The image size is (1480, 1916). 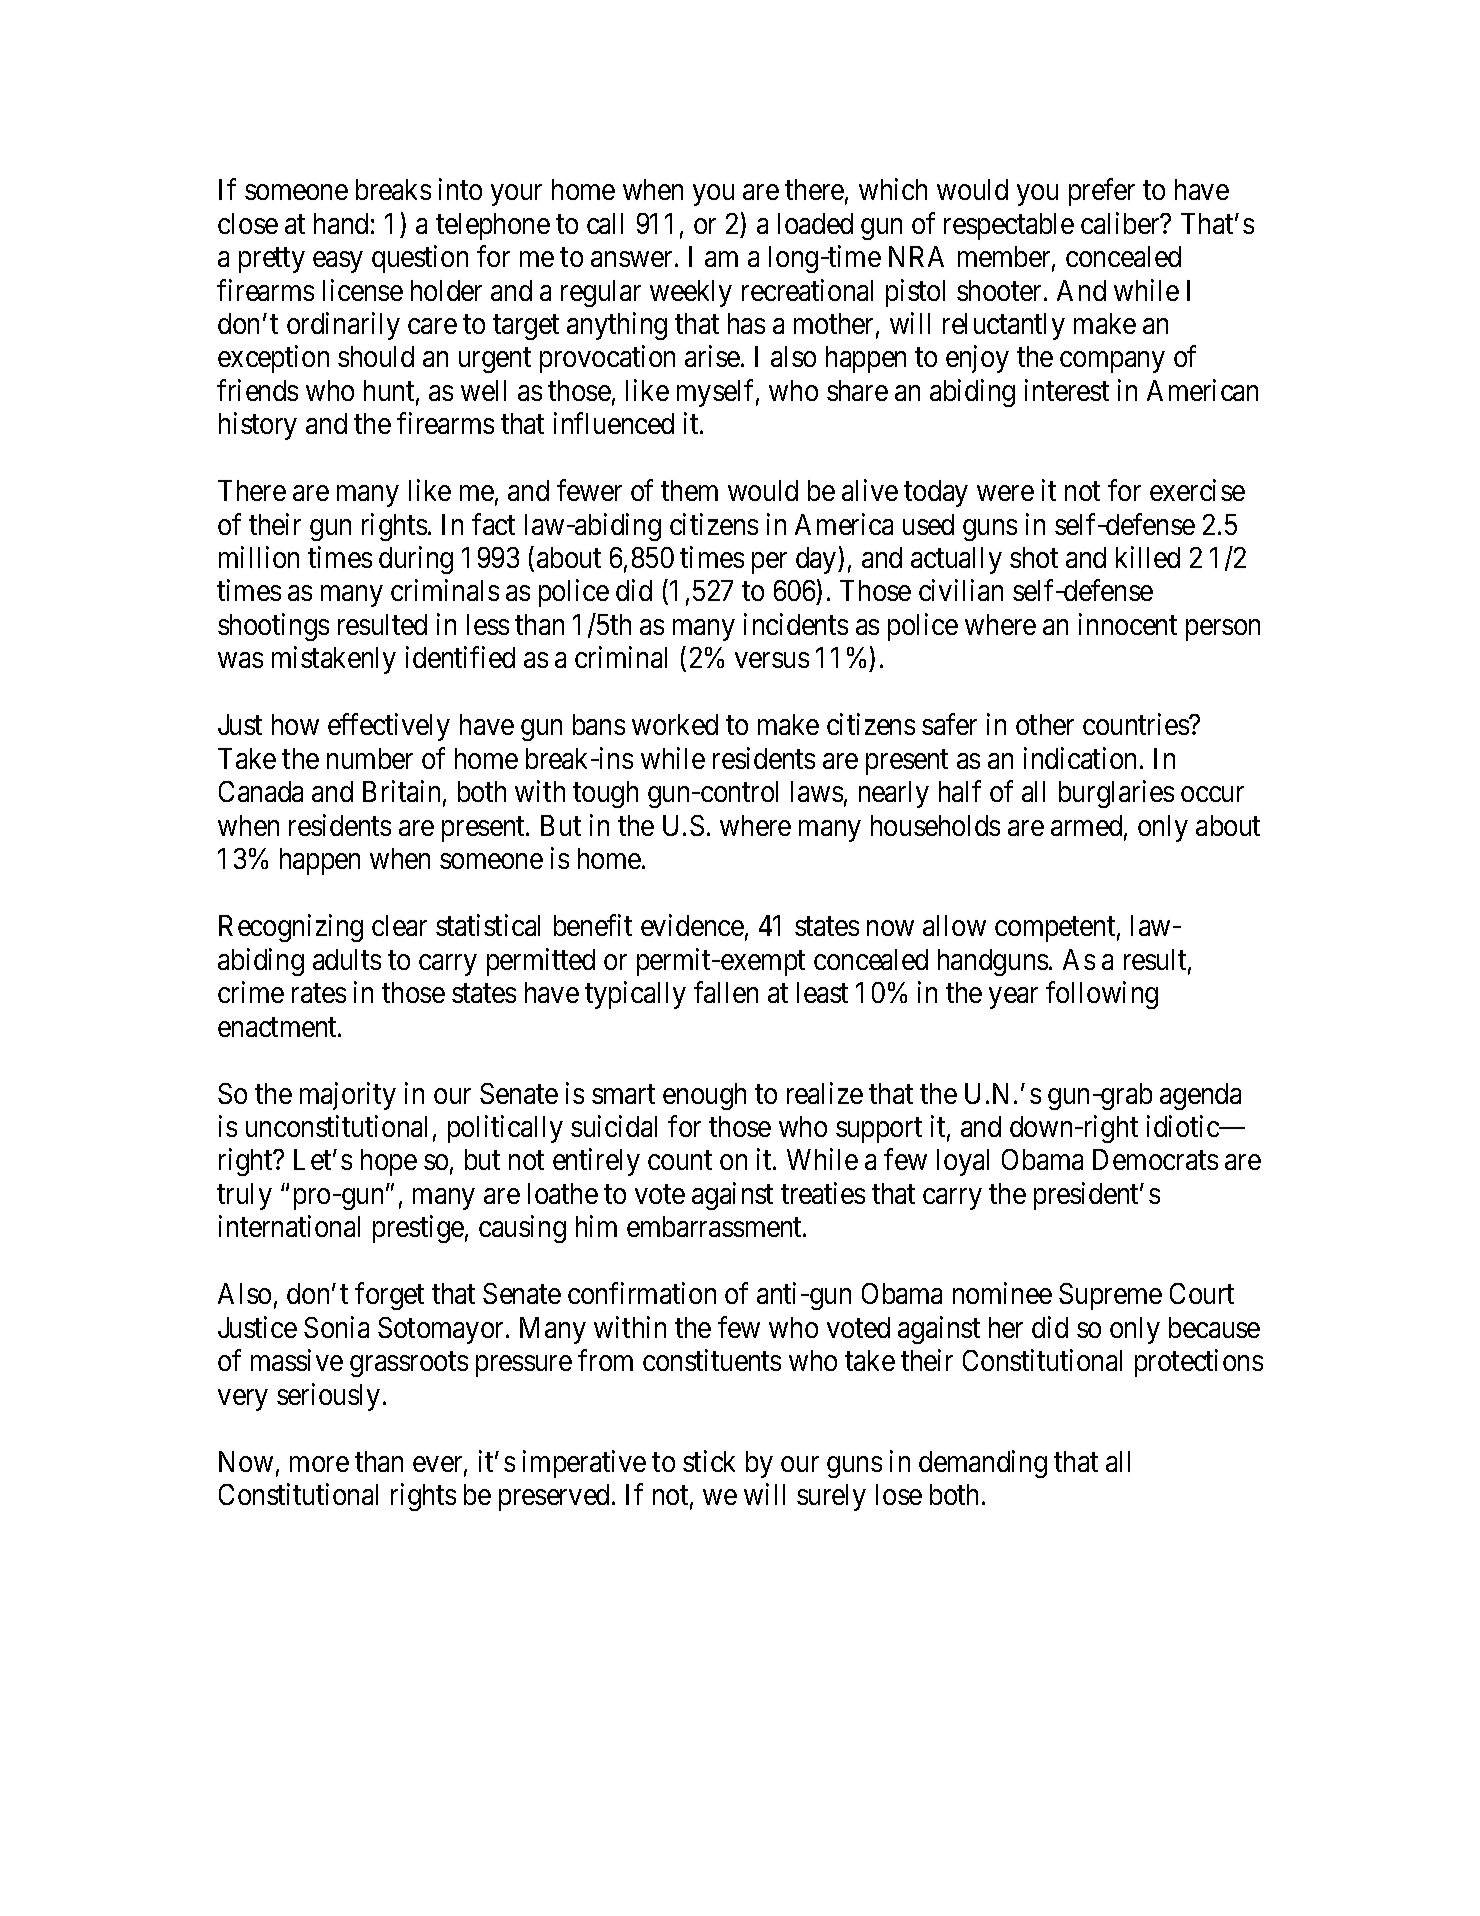 What do you see at coordinates (1116, 794) in the screenshot?
I see `burglaries` at bounding box center [1116, 794].
